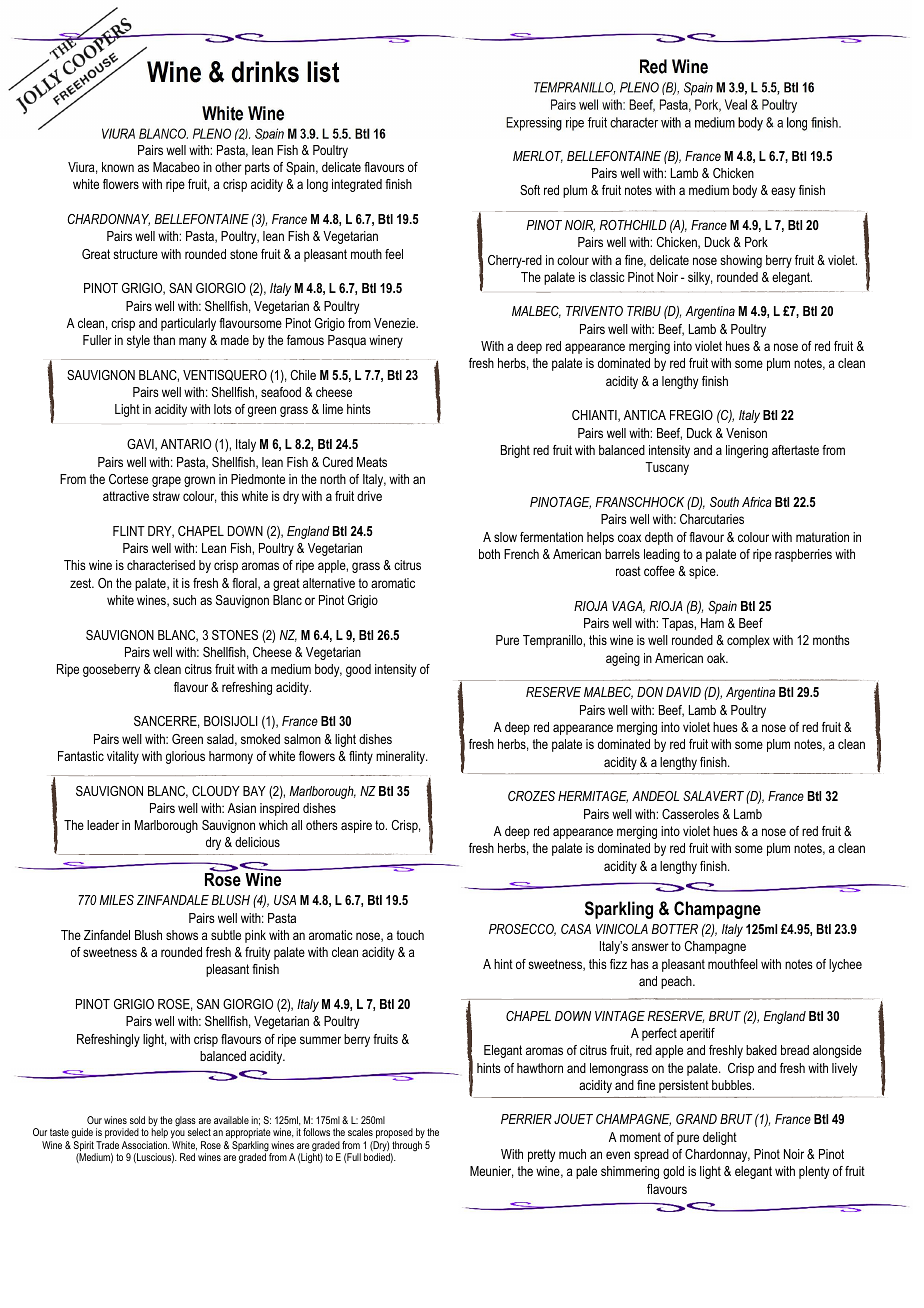 The image size is (924, 1308). I want to click on Meunier, so click(491, 1172).
